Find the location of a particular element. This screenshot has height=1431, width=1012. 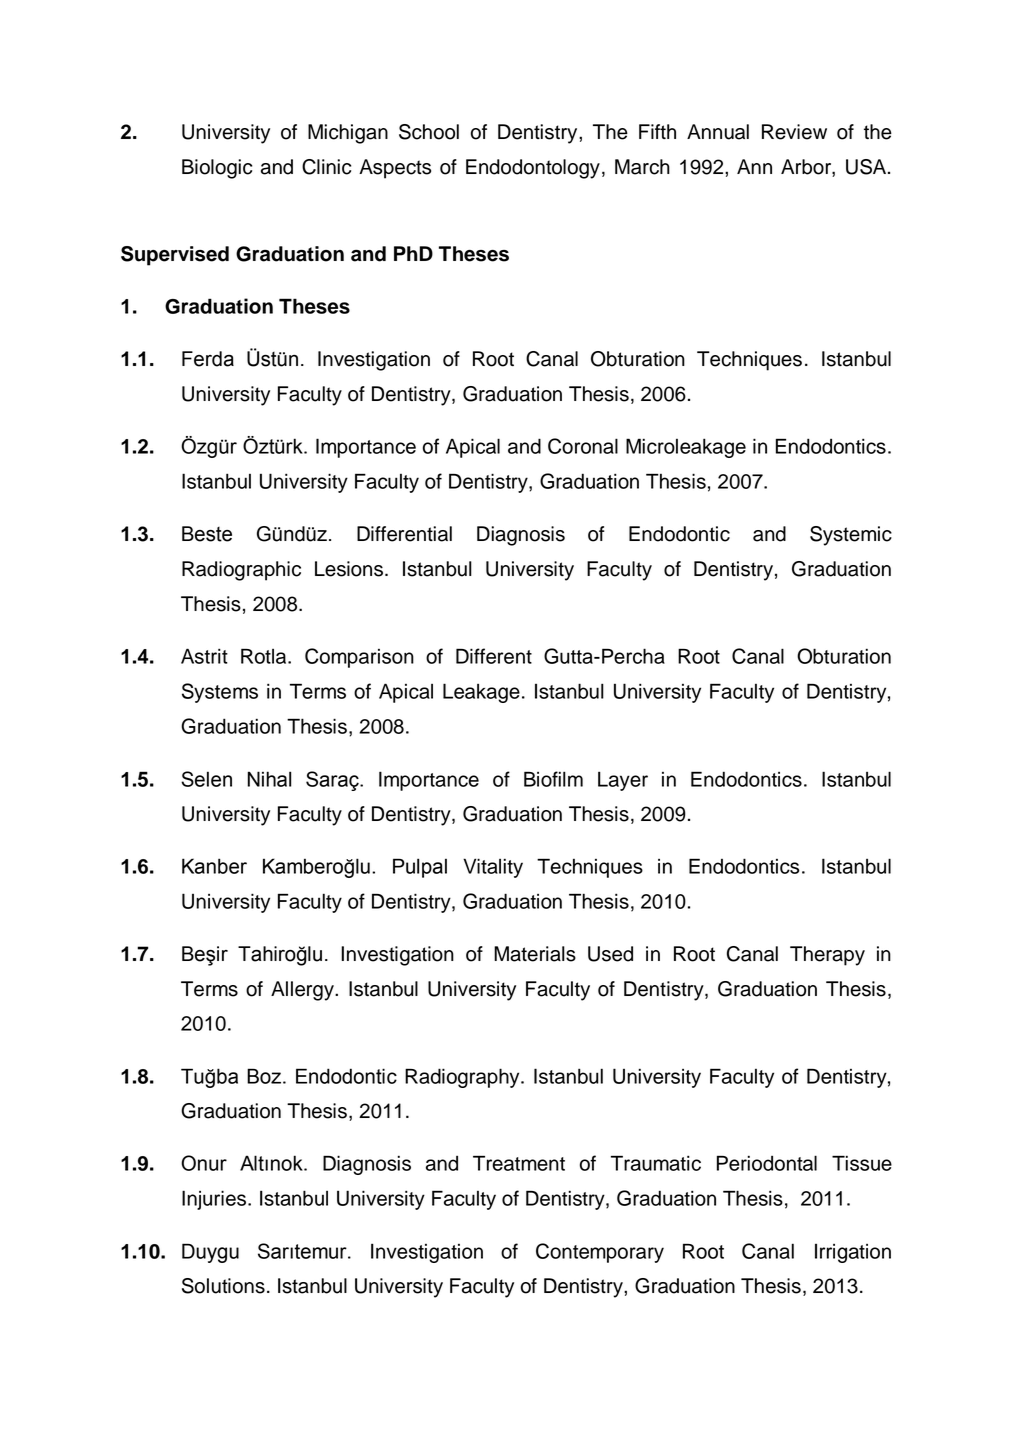

Solutions is located at coordinates (223, 1286).
